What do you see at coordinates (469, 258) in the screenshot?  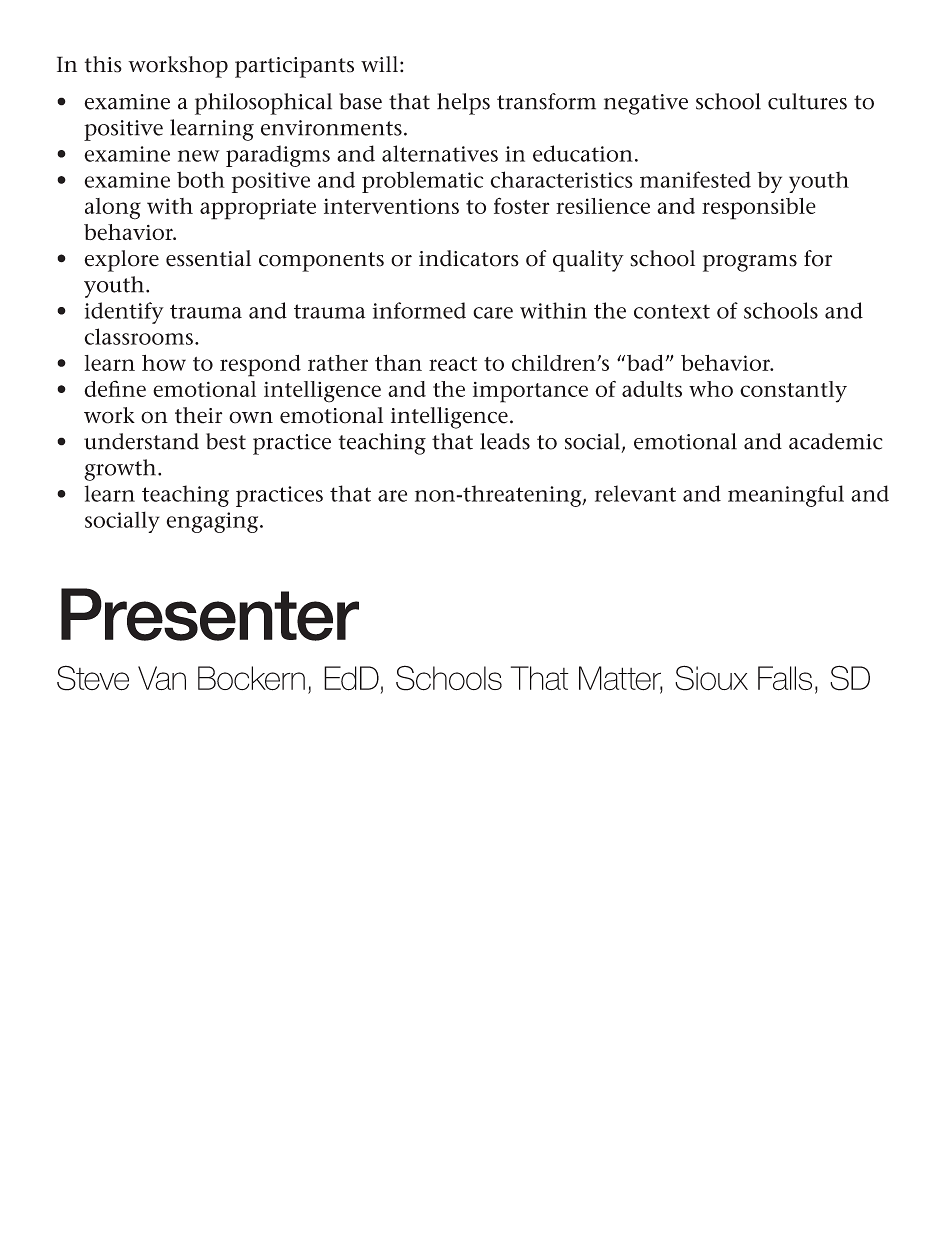 I see `indicators` at bounding box center [469, 258].
